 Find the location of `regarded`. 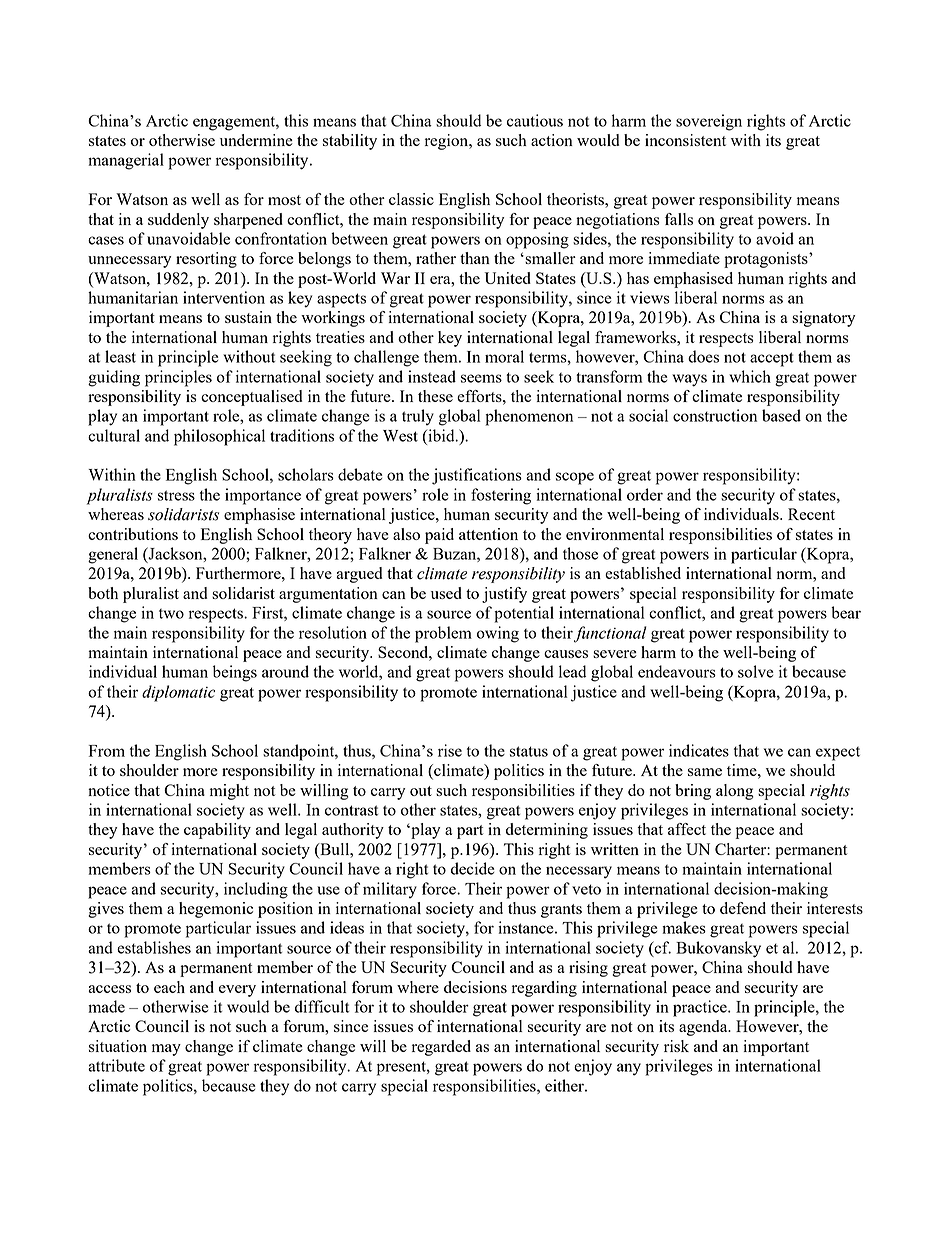

regarded is located at coordinates (441, 1048).
